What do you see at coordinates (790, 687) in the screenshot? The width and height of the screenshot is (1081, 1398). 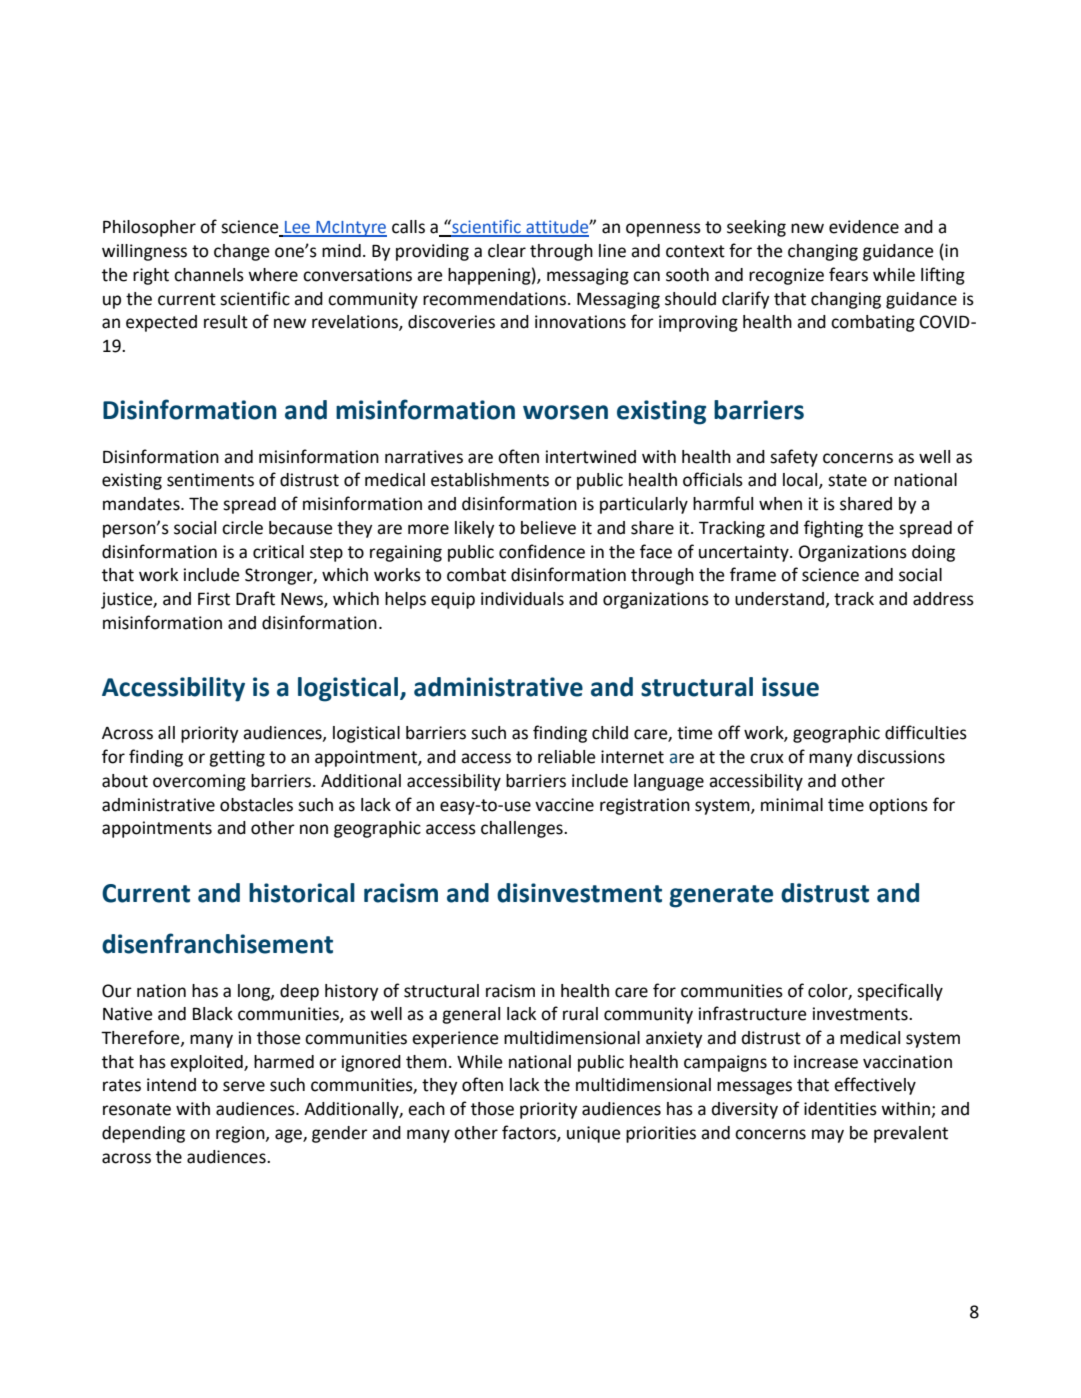 I see `issue` at bounding box center [790, 687].
